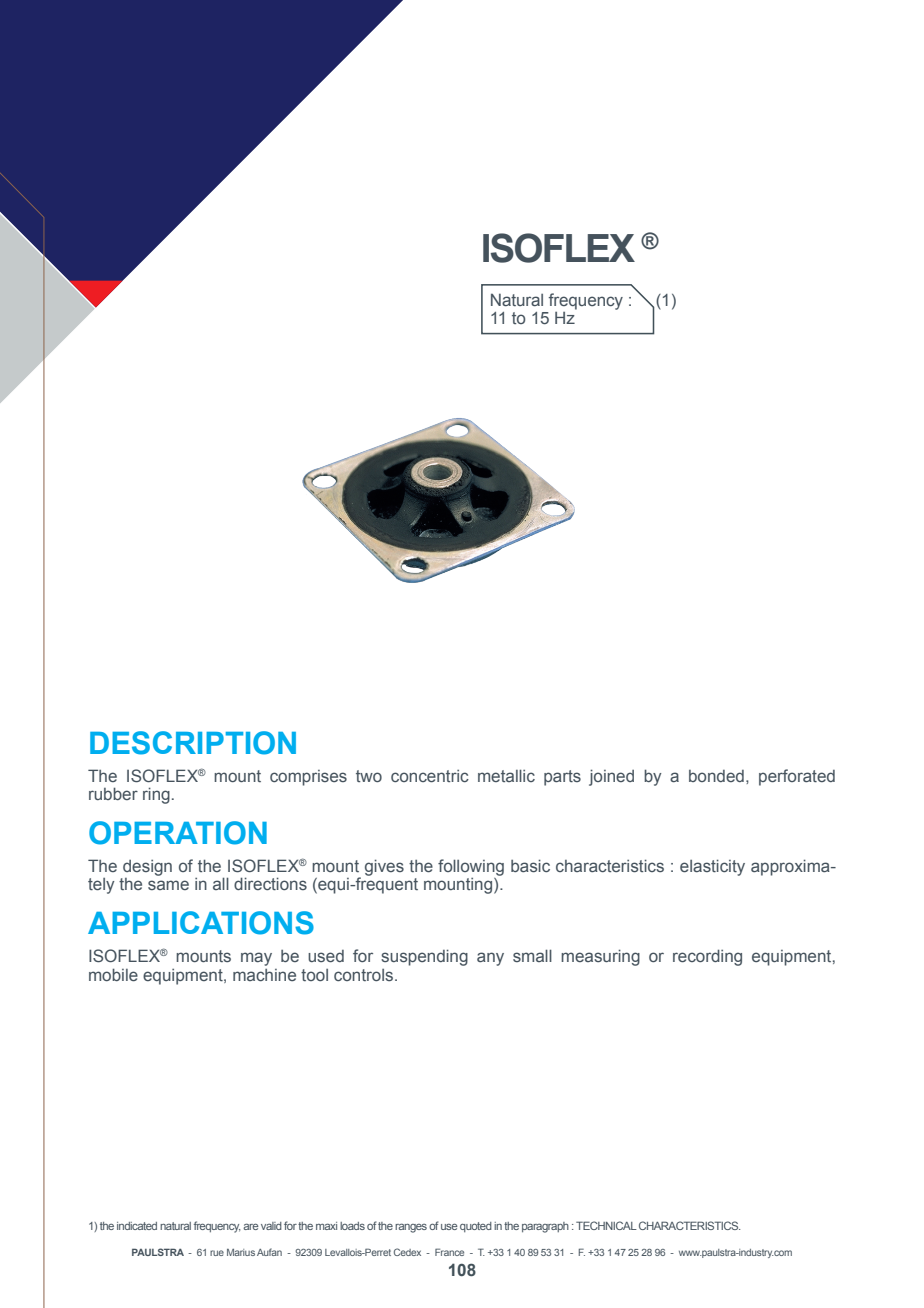  I want to click on DESCRIPTION, so click(193, 743).
